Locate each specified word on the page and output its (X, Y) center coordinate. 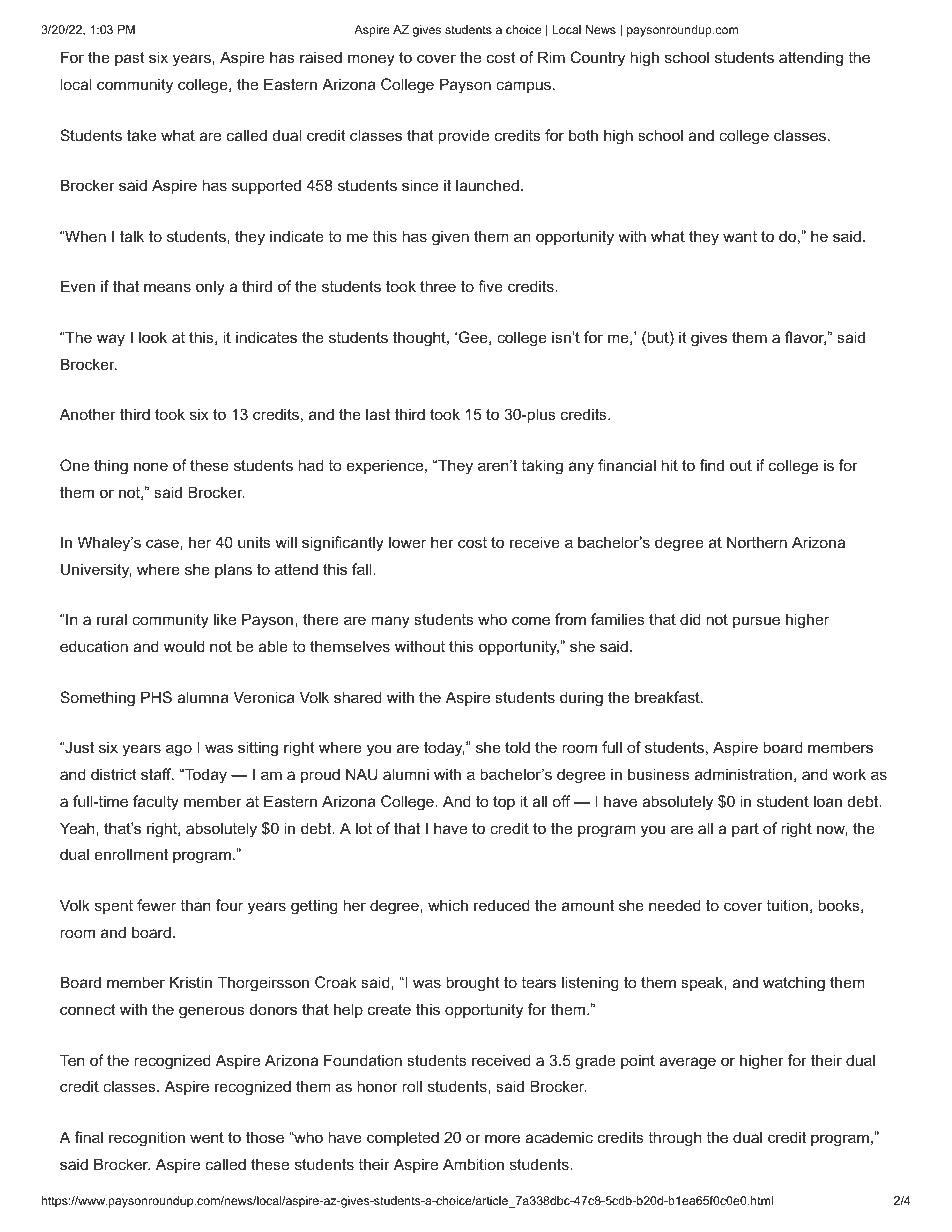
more (502, 1138)
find (712, 465)
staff (157, 774)
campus (523, 87)
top (504, 803)
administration (743, 774)
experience (385, 466)
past (130, 59)
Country (598, 59)
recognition (147, 1139)
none (151, 466)
